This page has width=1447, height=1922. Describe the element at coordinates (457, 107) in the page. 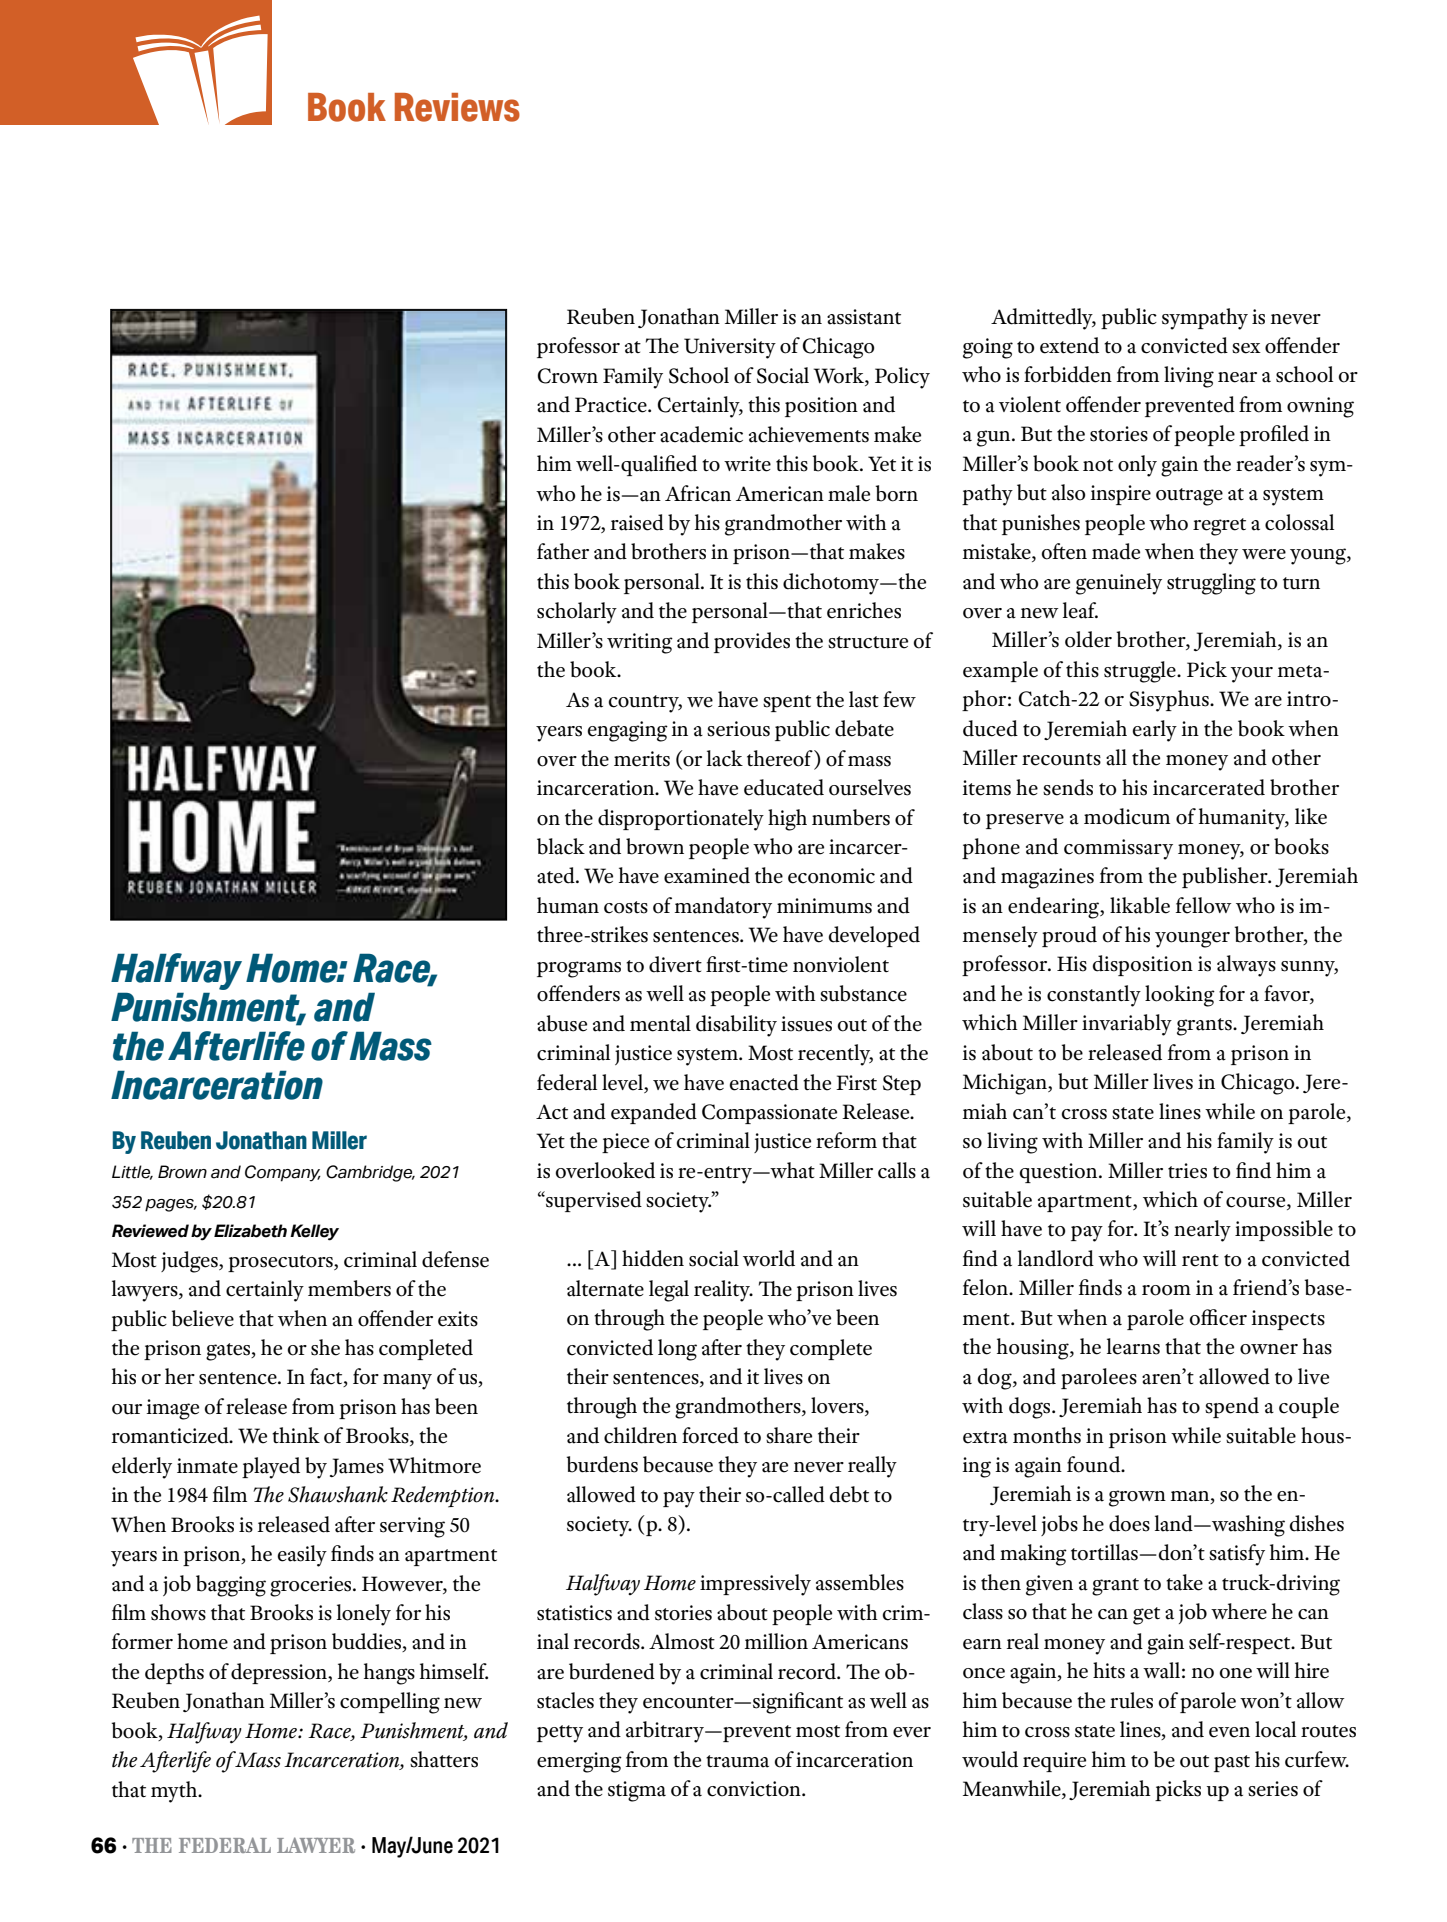

I see `Reviews` at that location.
